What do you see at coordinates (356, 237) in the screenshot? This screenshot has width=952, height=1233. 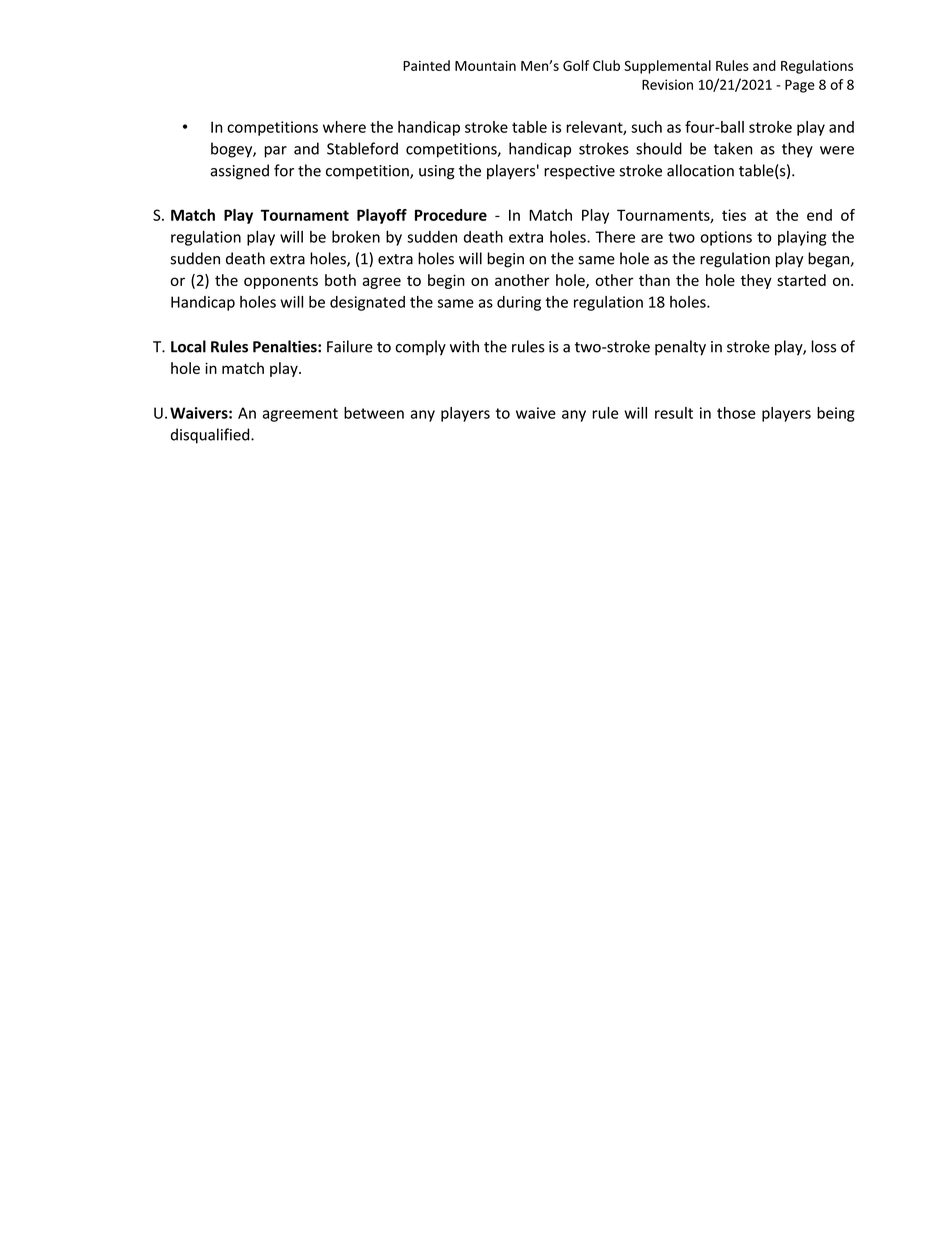 I see `broken` at bounding box center [356, 237].
